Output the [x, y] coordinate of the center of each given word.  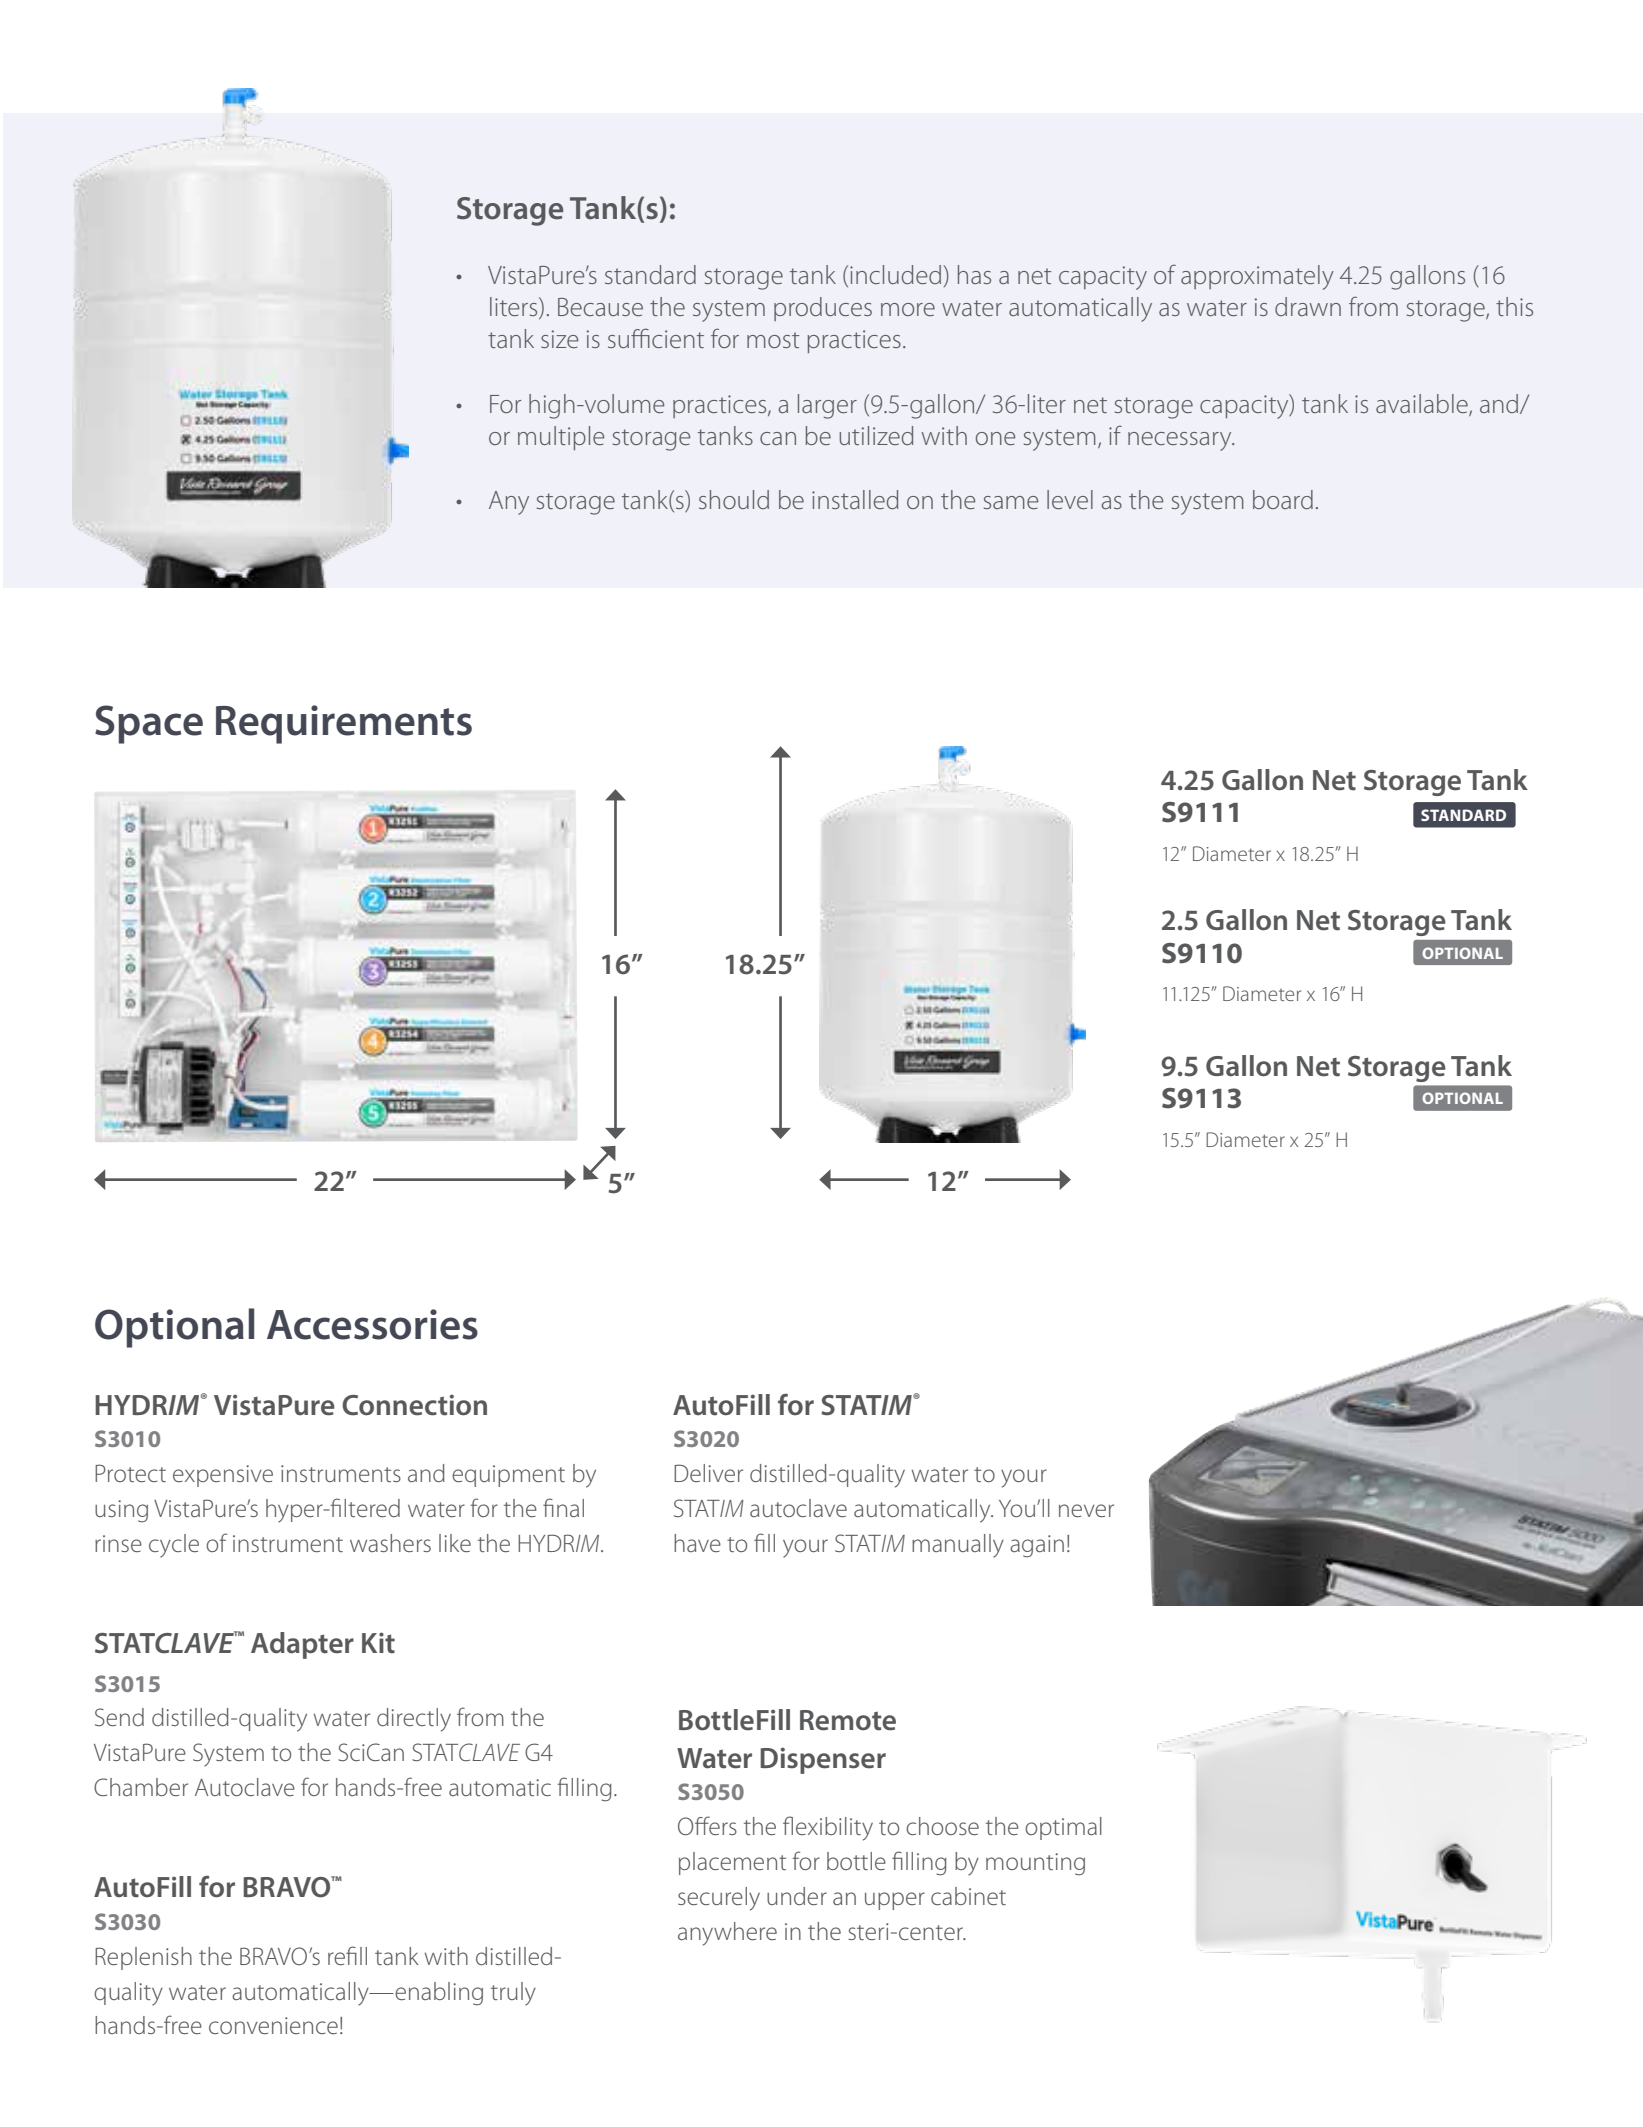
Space [149, 724]
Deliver [708, 1473]
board [1283, 499]
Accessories [372, 1324]
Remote [848, 1720]
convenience [273, 2025]
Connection [414, 1405]
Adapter [302, 1645]
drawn [1308, 306]
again [1037, 1546]
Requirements [344, 724]
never [1086, 1510]
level [1070, 499]
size [559, 339]
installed [855, 499]
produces [823, 309]
